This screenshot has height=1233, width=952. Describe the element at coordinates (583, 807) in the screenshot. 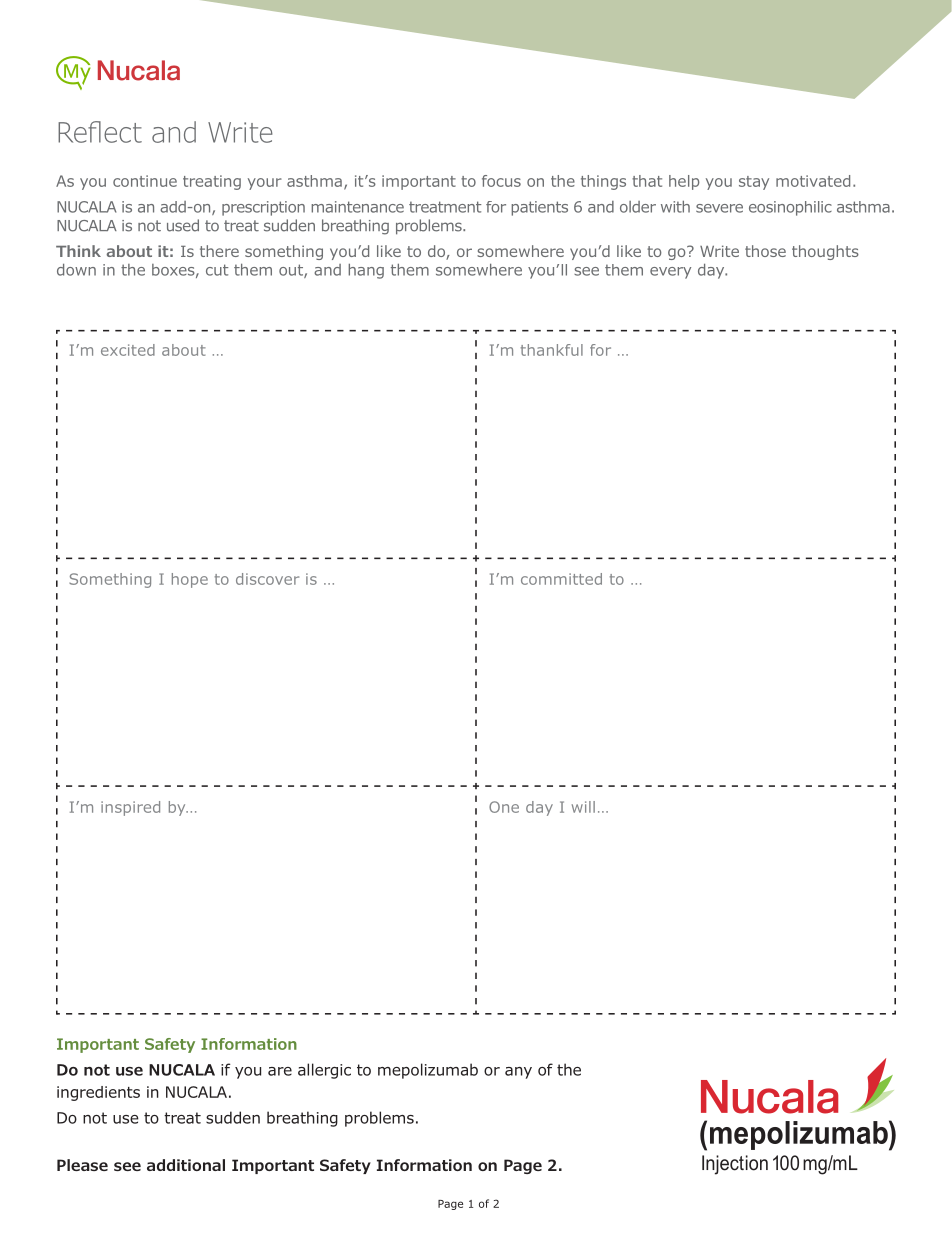

I see `will` at that location.
